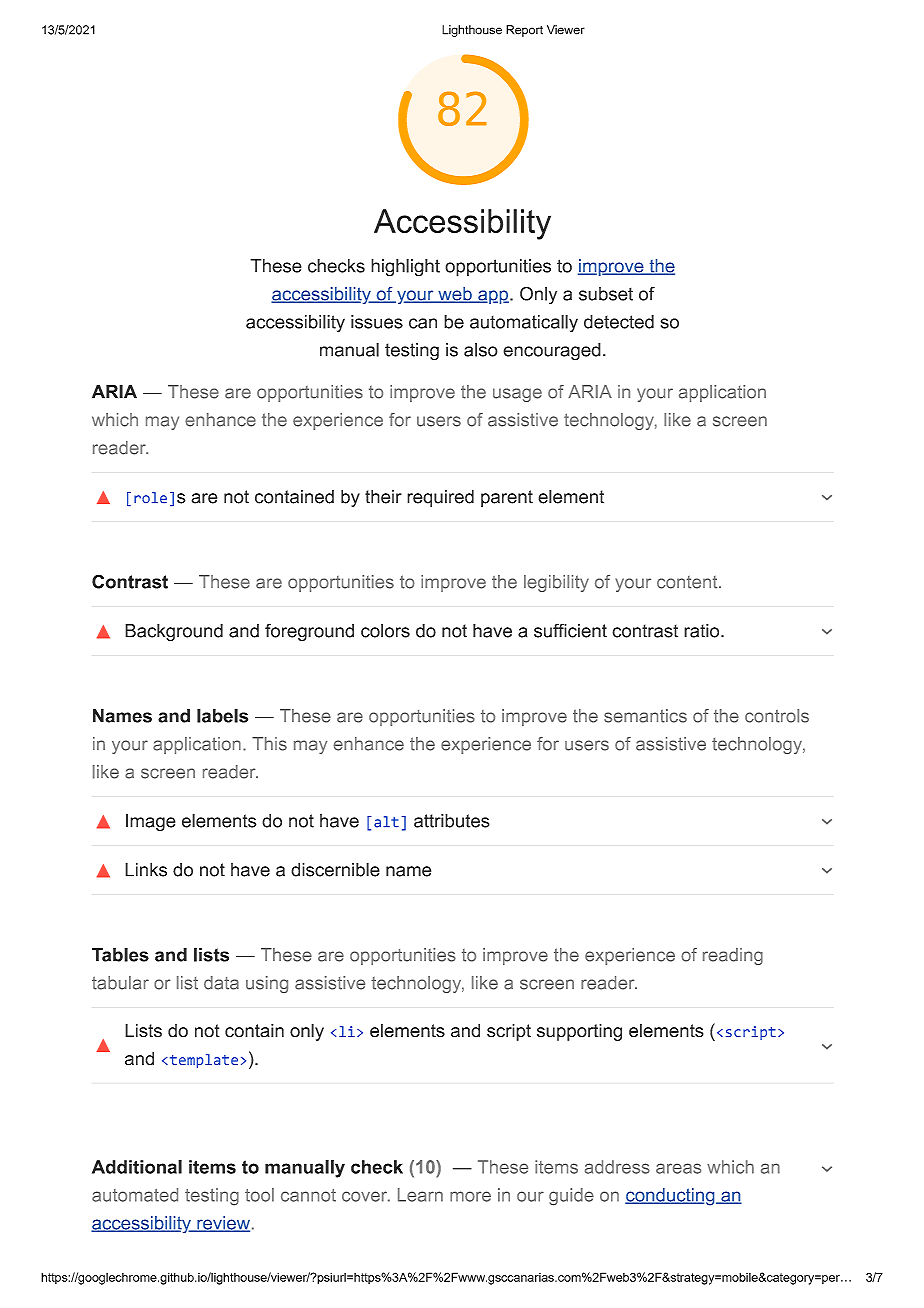 The image size is (924, 1308). I want to click on reading, so click(733, 956).
